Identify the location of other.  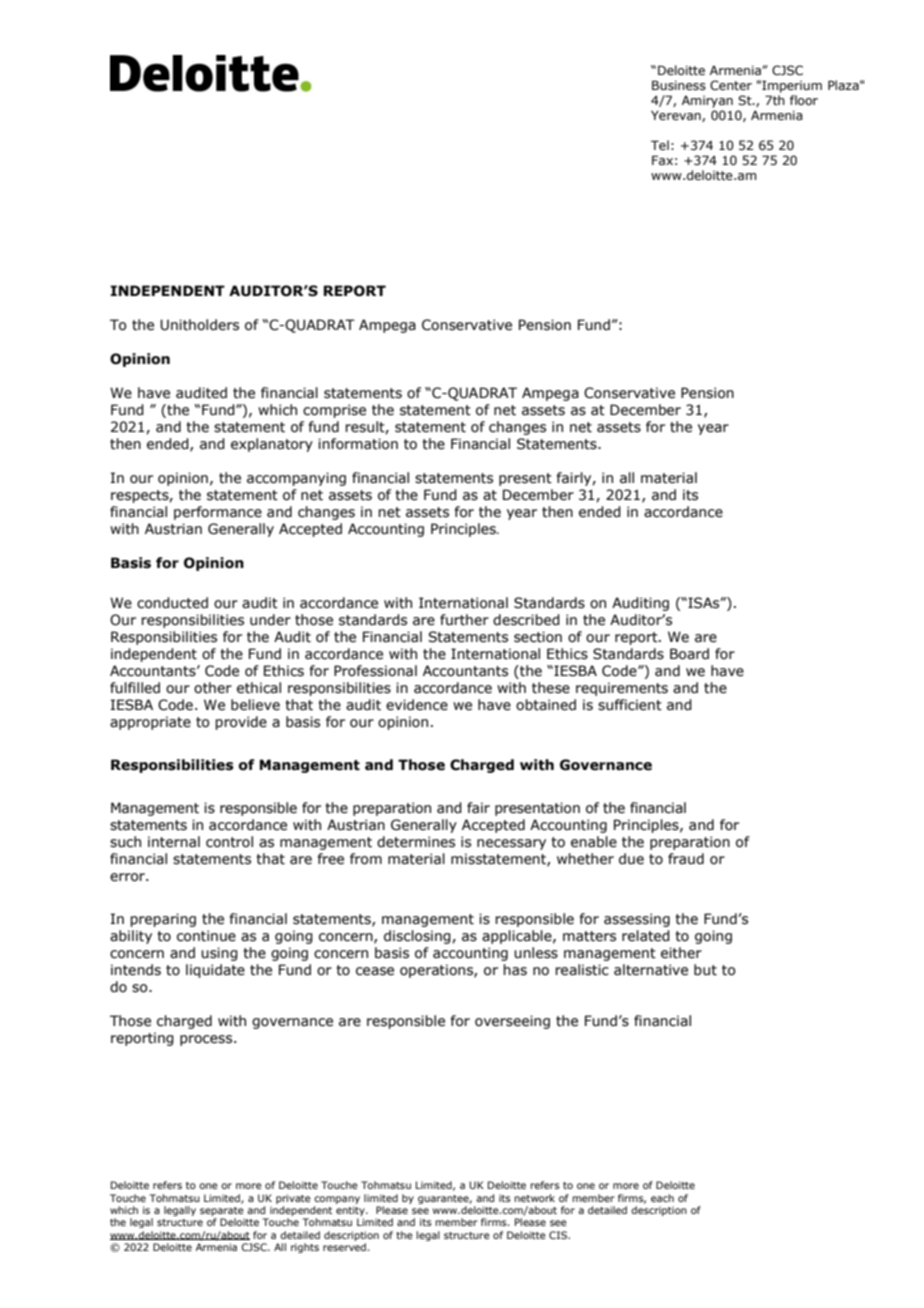
(213, 688).
